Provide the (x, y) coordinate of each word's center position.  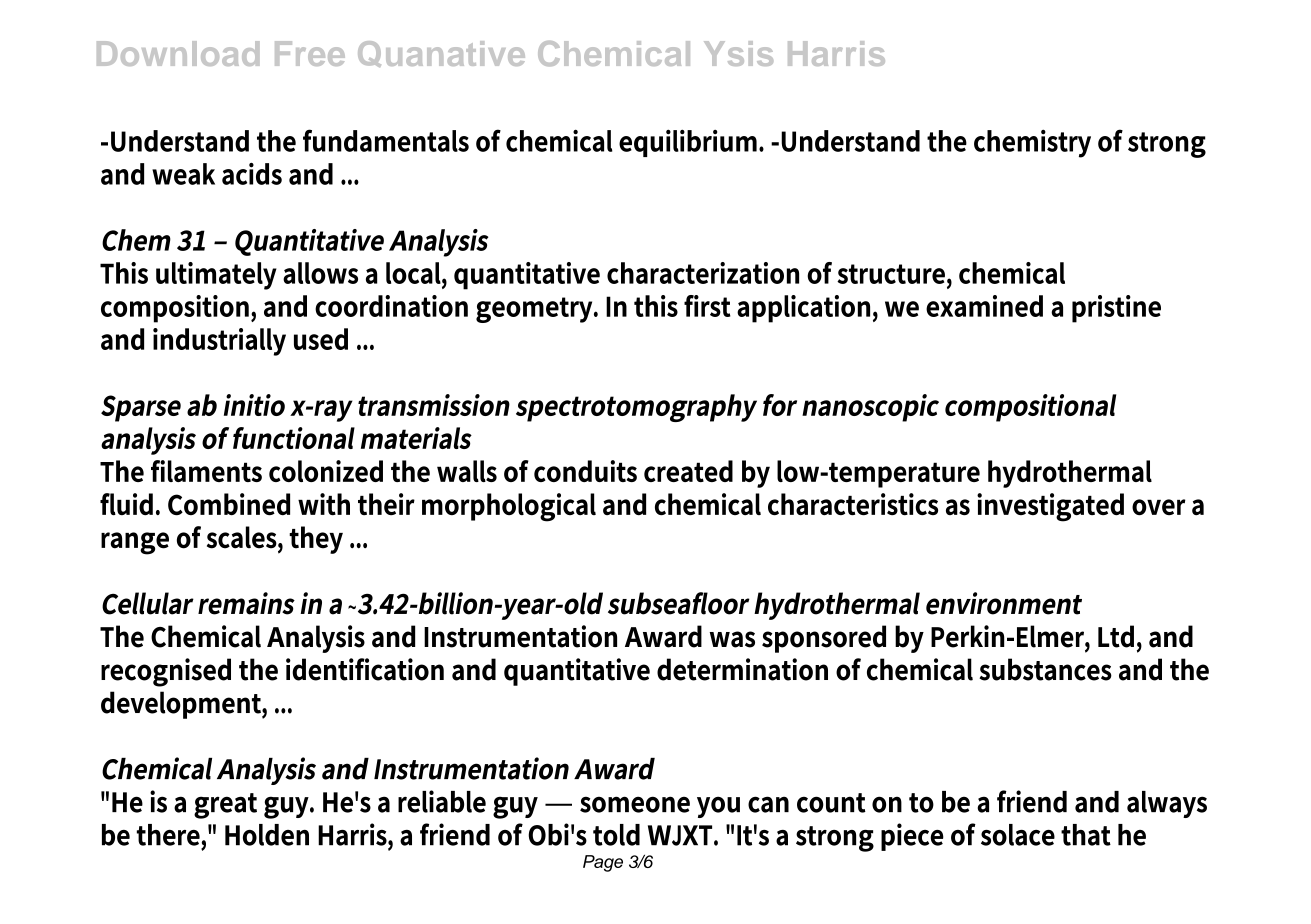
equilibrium (689, 143)
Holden (267, 835)
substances (1045, 669)
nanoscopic (870, 408)
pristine (1116, 309)
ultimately (216, 276)
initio (254, 405)
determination (742, 669)
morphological (509, 507)
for (780, 405)
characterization (703, 273)
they (316, 540)
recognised (166, 672)
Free (310, 53)
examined (984, 306)
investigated (1050, 507)
